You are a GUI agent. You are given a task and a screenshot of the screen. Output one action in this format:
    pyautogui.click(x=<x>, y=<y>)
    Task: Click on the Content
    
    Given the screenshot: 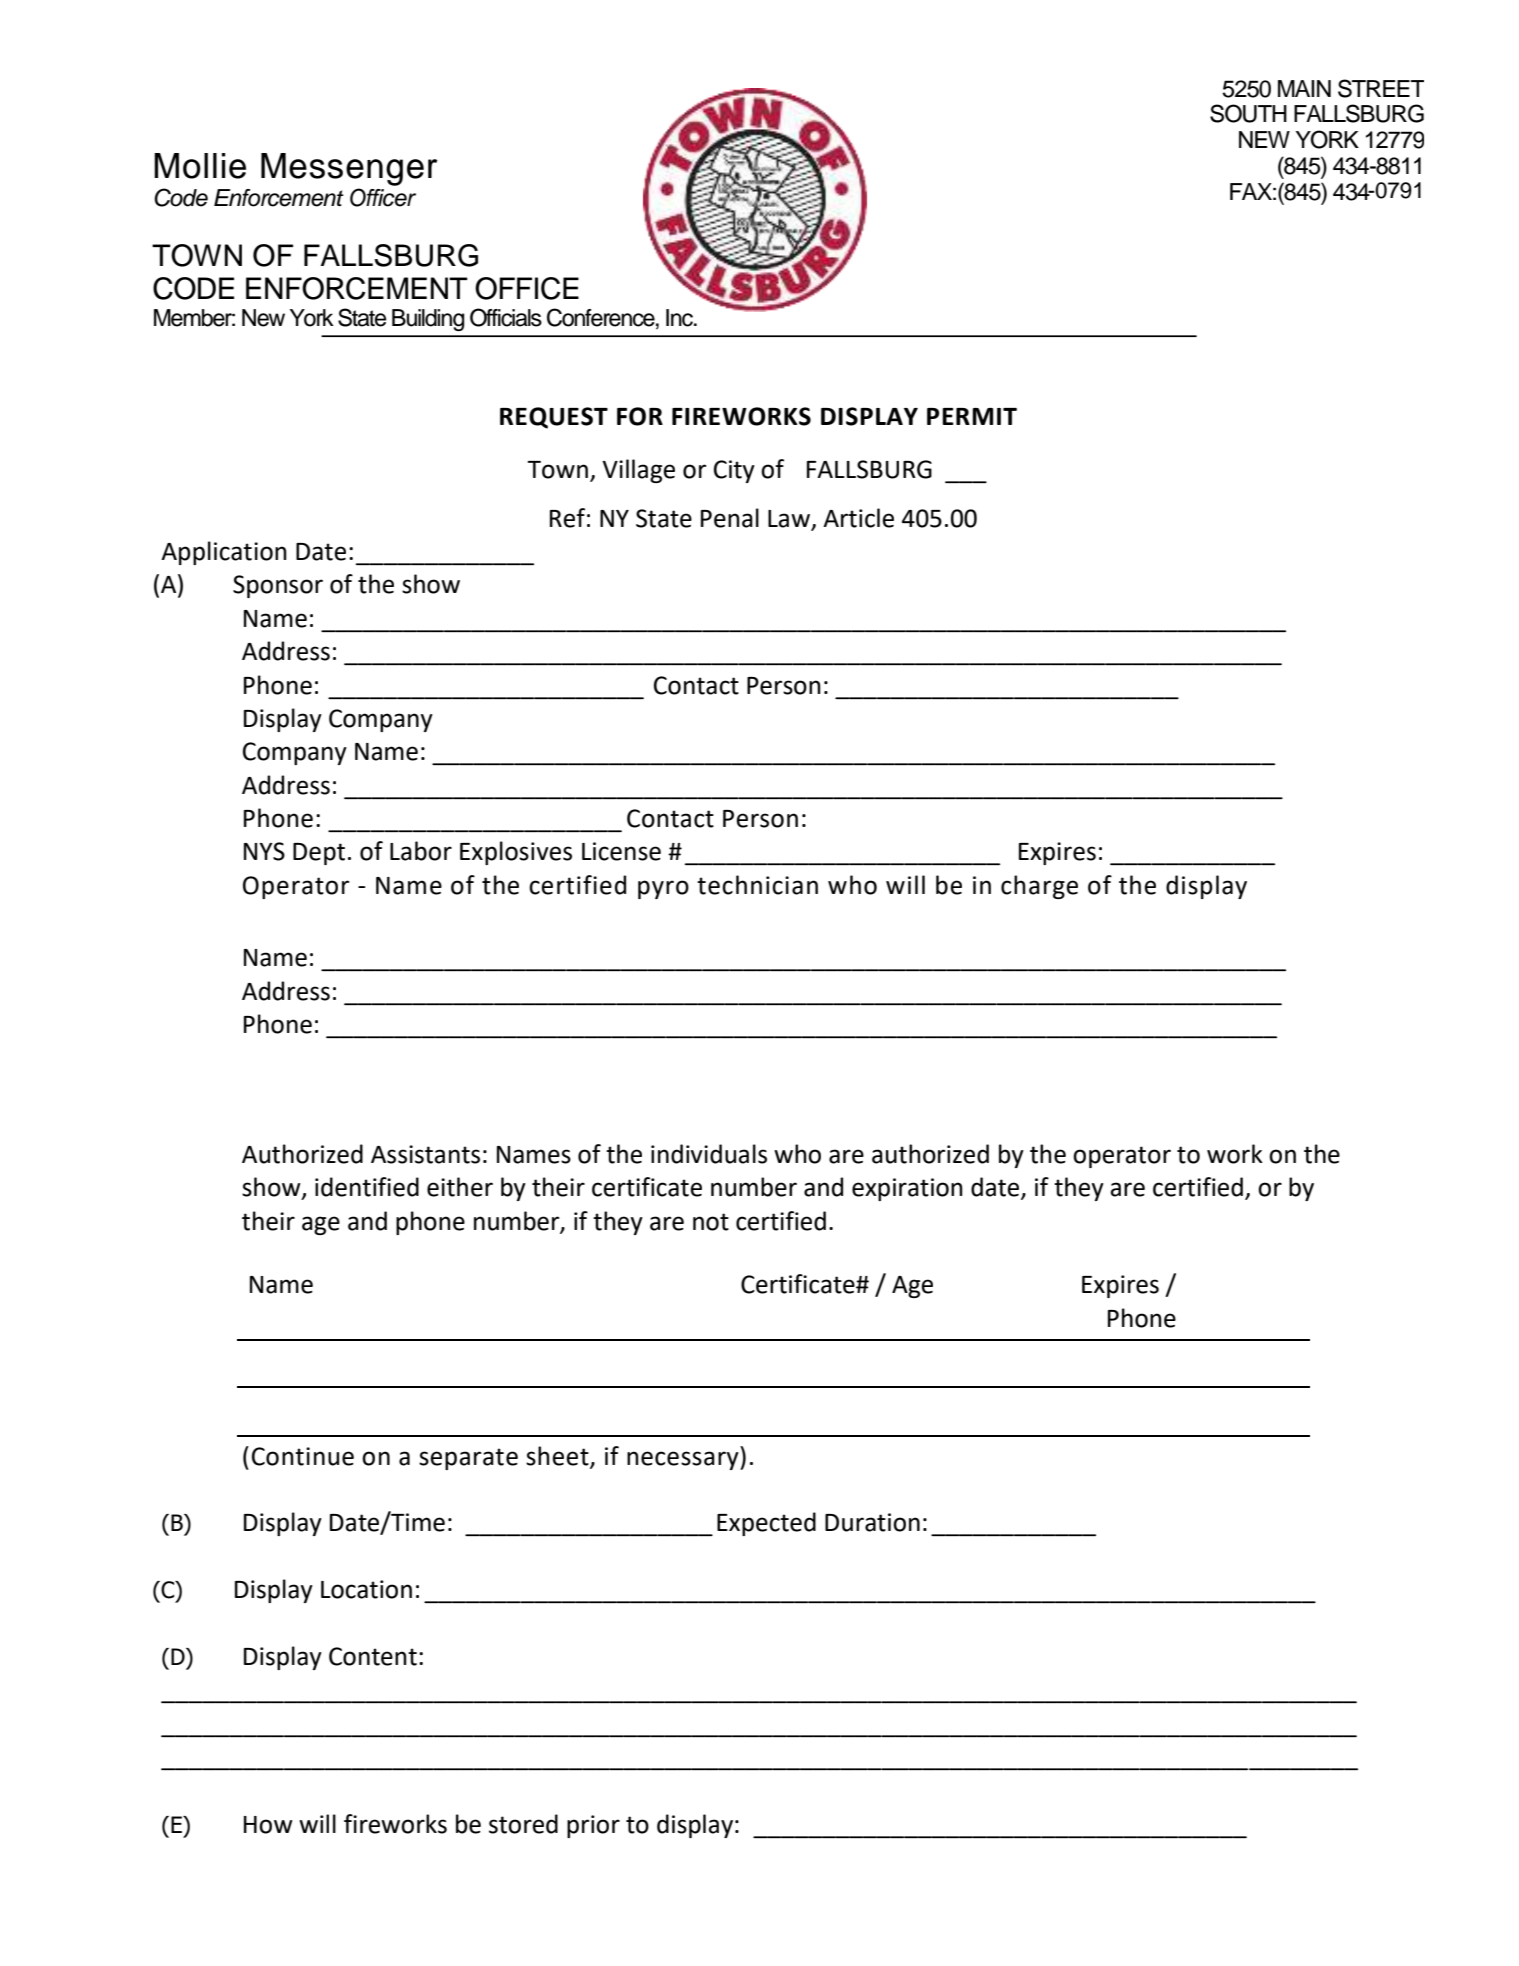 What is the action you would take?
    pyautogui.click(x=373, y=1656)
